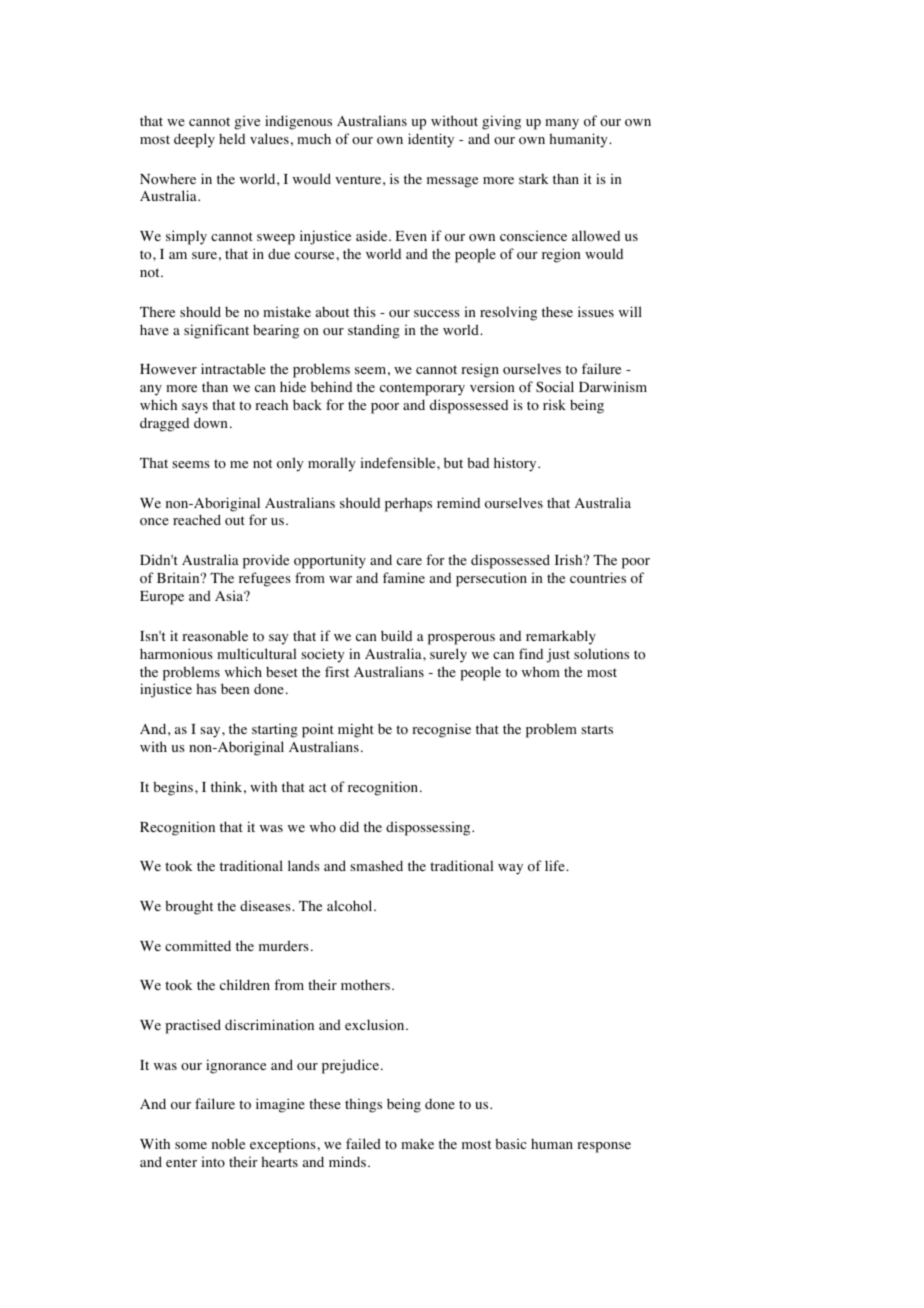 The height and width of the screenshot is (1308, 924). Describe the element at coordinates (194, 140) in the screenshot. I see `deeply` at that location.
